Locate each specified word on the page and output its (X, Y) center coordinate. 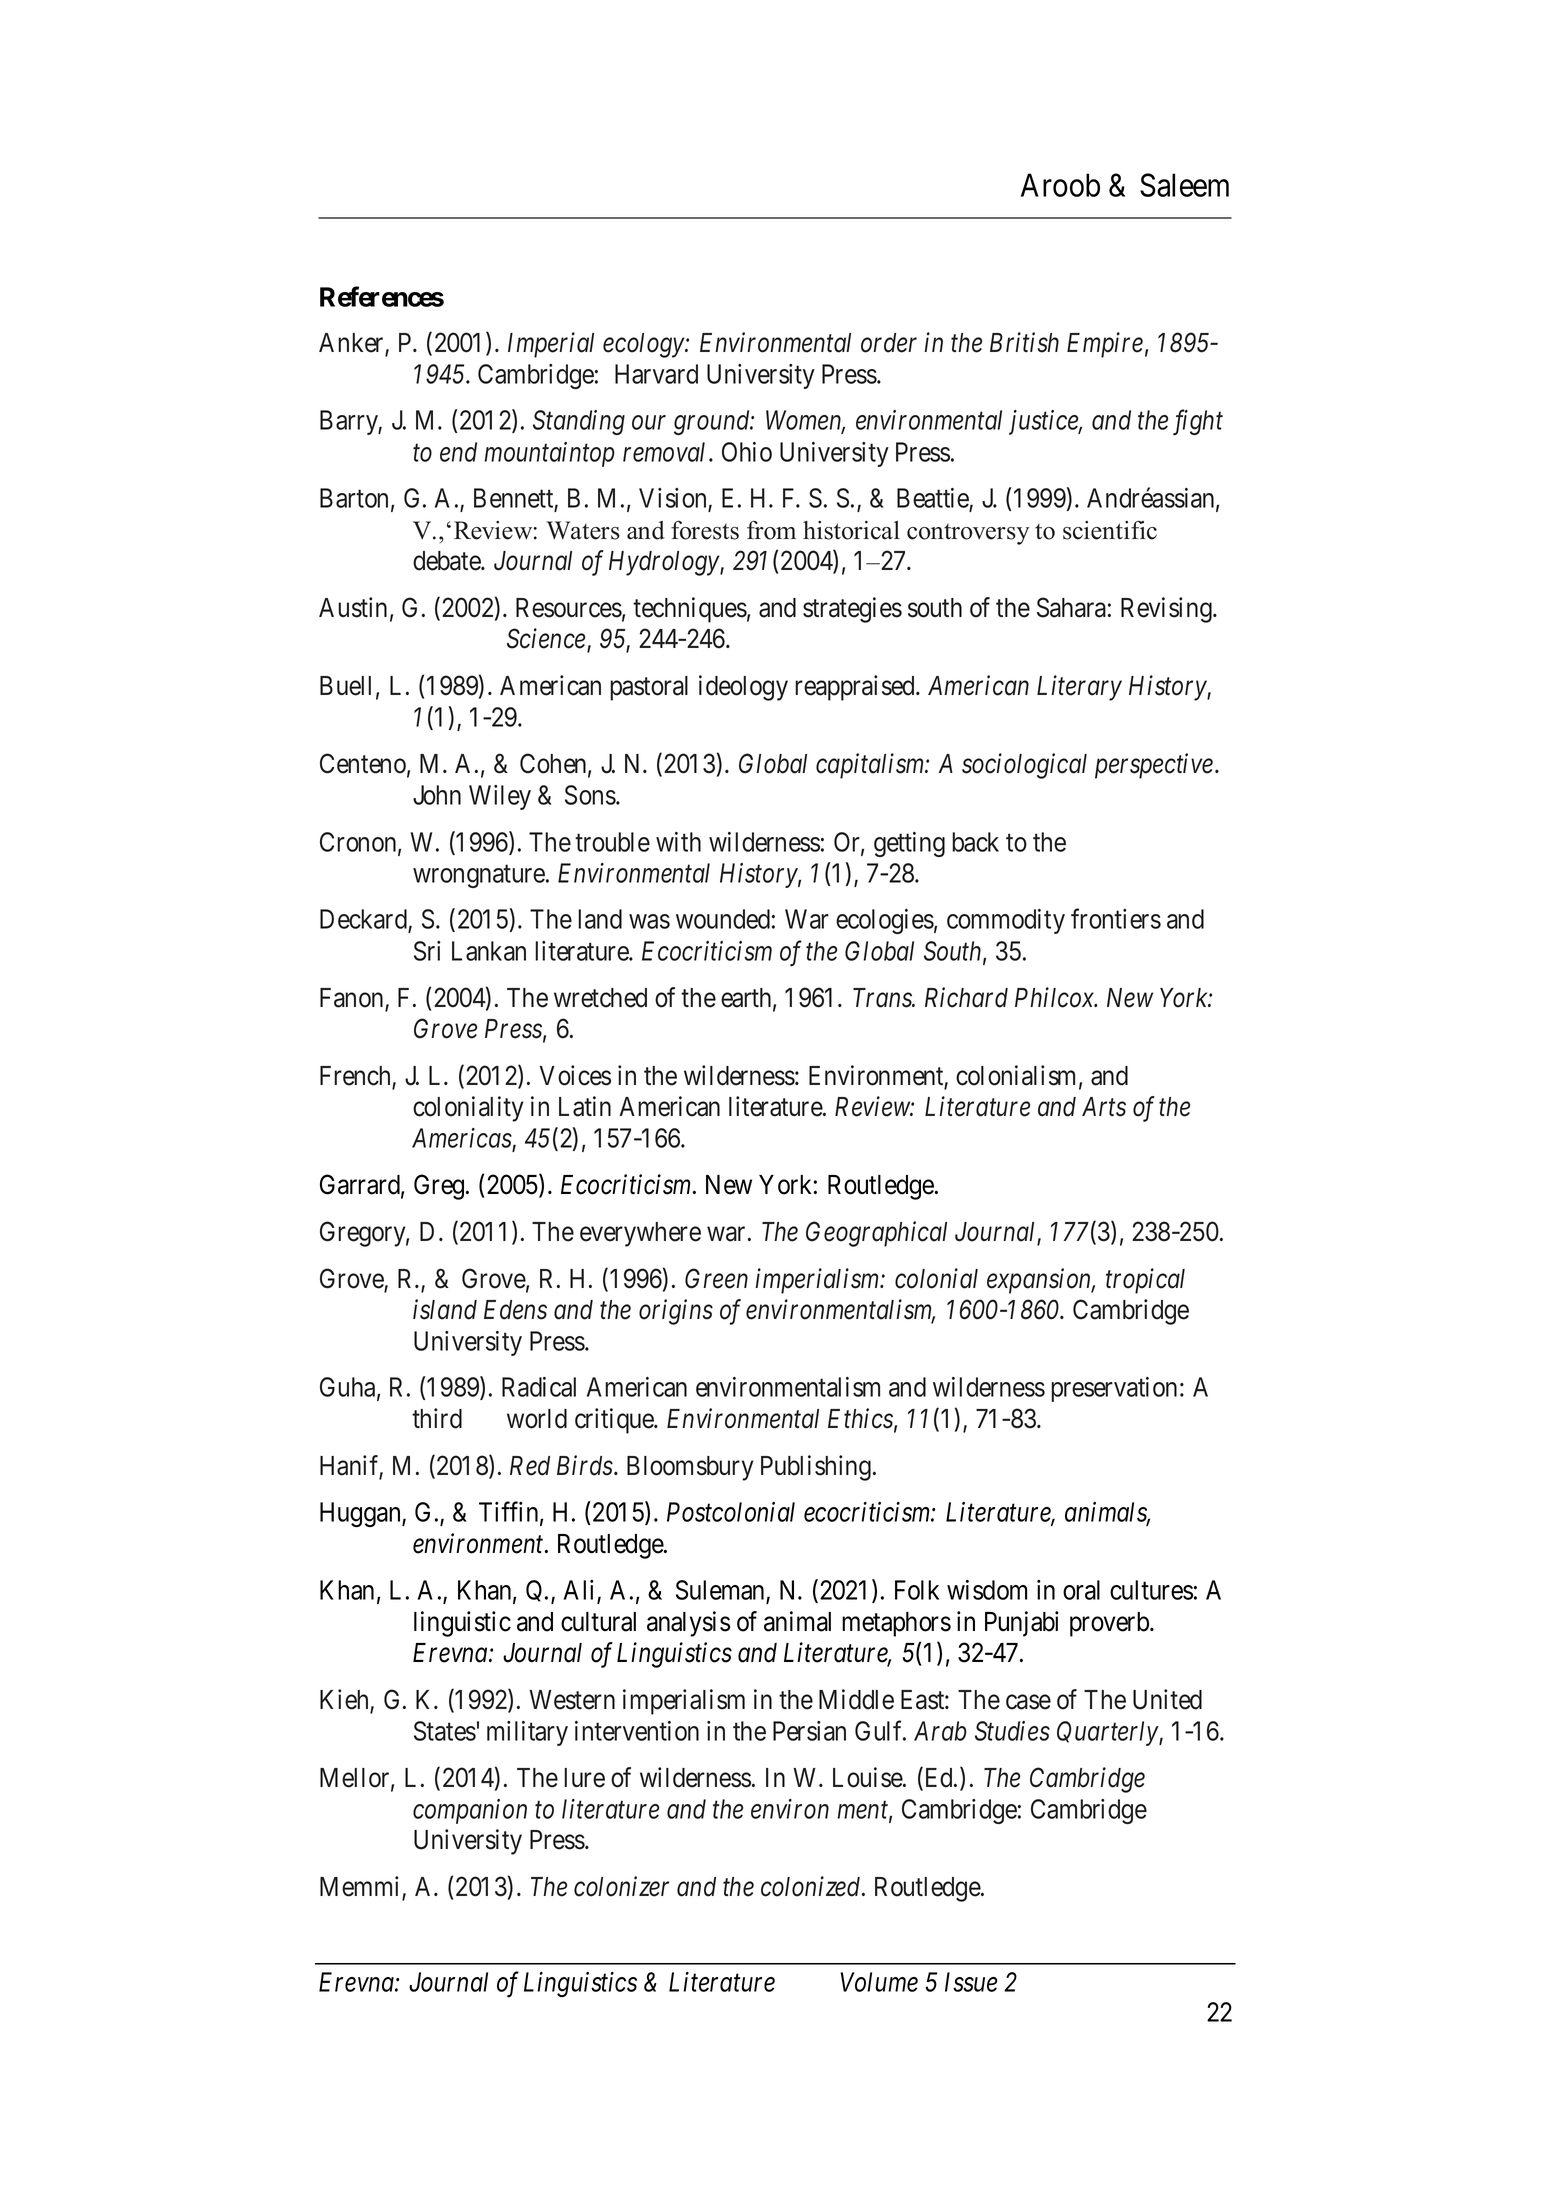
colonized (812, 1886)
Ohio (747, 452)
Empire (1105, 345)
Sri (427, 951)
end (458, 452)
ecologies (885, 921)
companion (470, 1811)
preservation (1114, 1389)
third (437, 1418)
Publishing (816, 1468)
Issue (971, 1982)
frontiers (1116, 919)
